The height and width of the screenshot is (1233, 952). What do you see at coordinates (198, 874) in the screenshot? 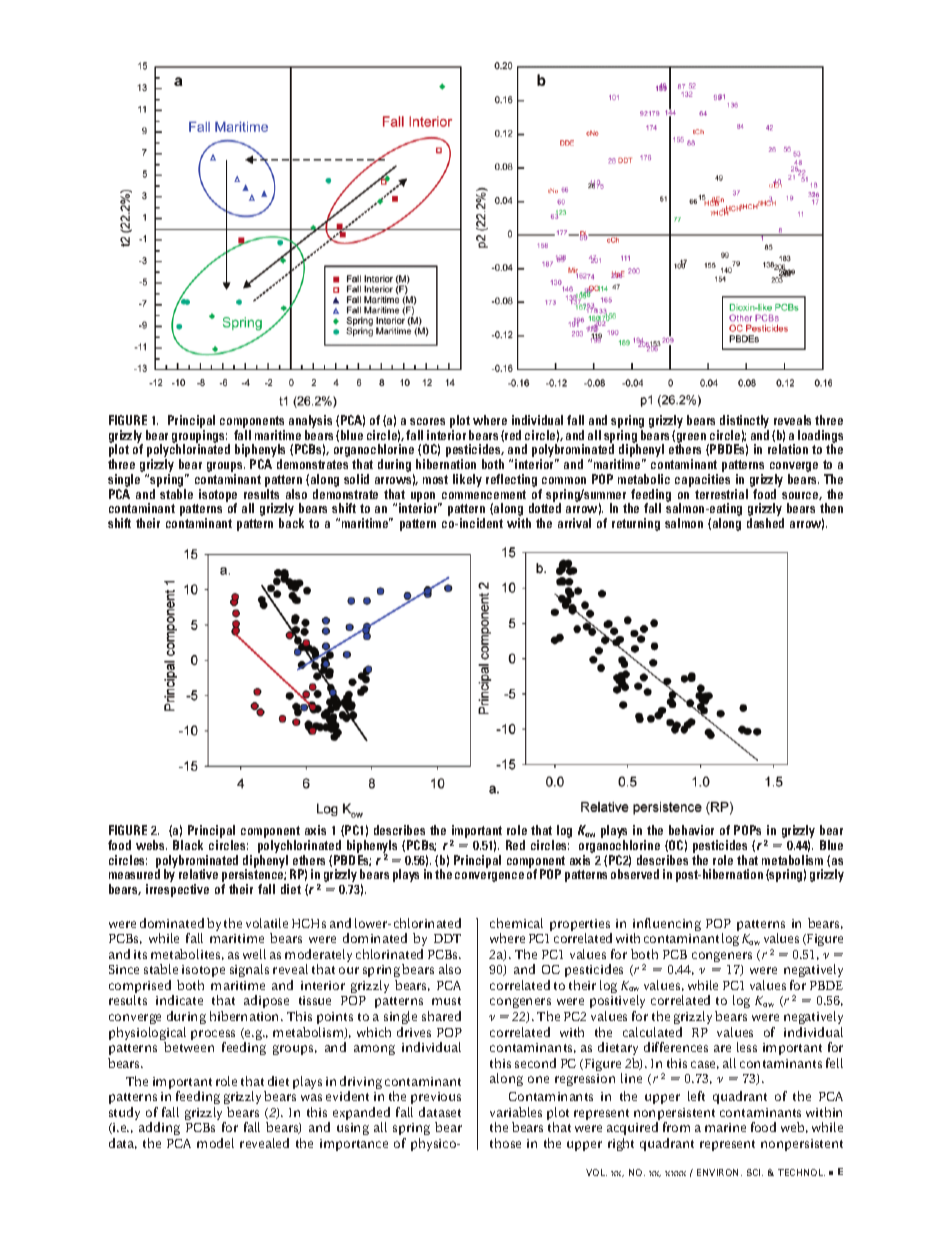
I see `relative` at bounding box center [198, 874].
